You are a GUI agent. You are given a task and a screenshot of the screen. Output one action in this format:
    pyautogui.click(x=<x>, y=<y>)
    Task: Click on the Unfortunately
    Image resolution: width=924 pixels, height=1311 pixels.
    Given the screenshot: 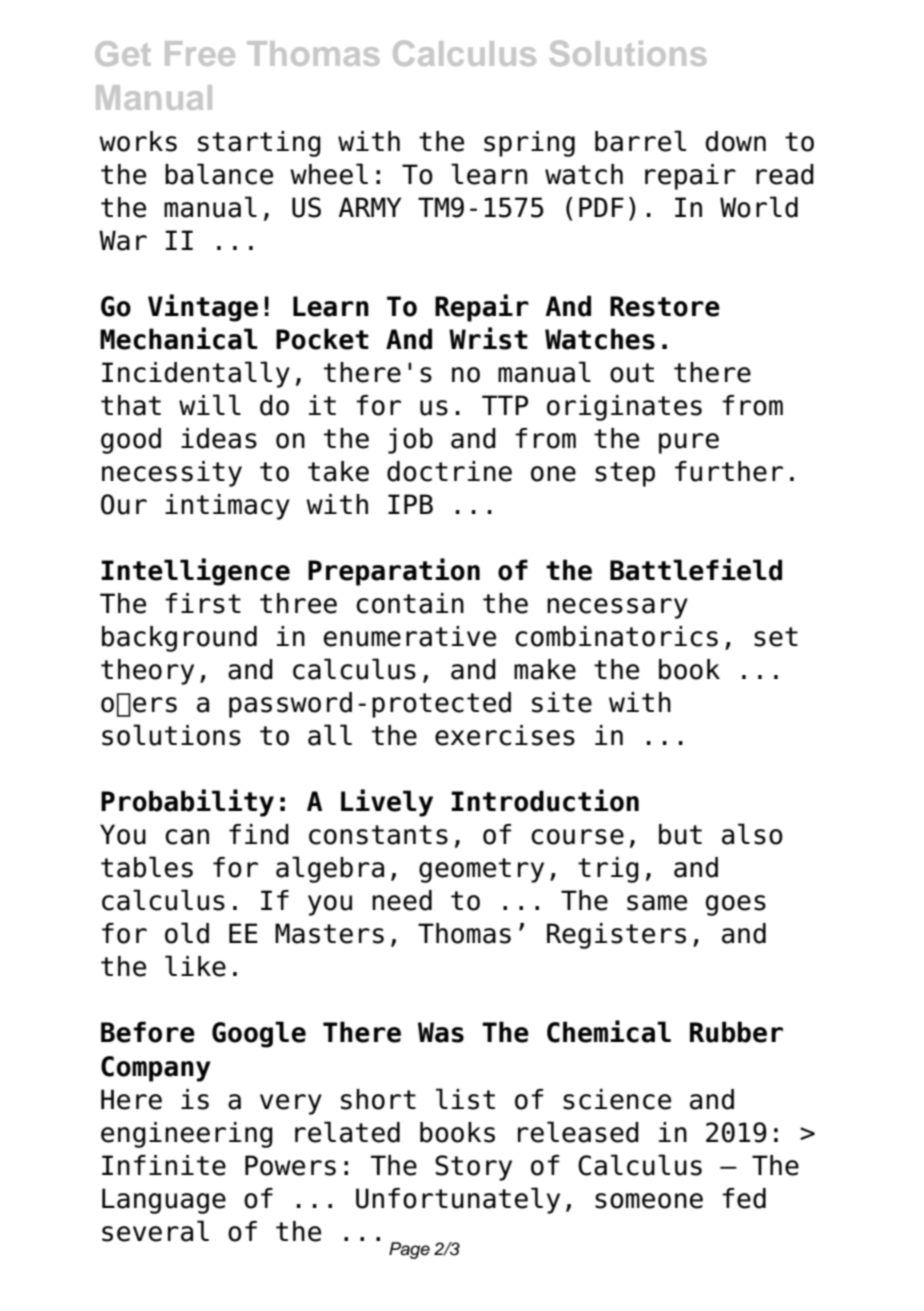 What is the action you would take?
    pyautogui.click(x=458, y=1200)
